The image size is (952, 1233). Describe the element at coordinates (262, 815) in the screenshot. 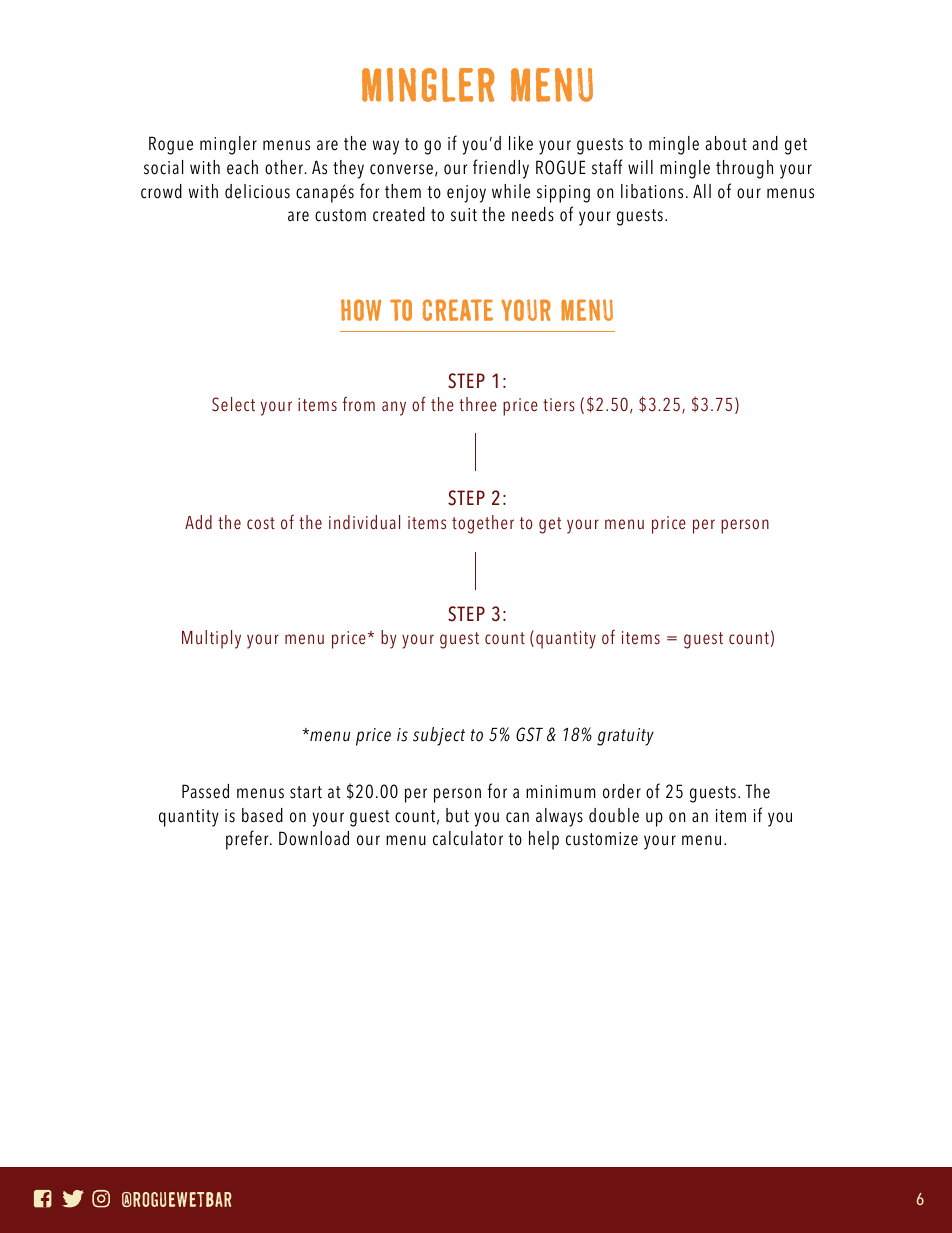

I see `based` at that location.
